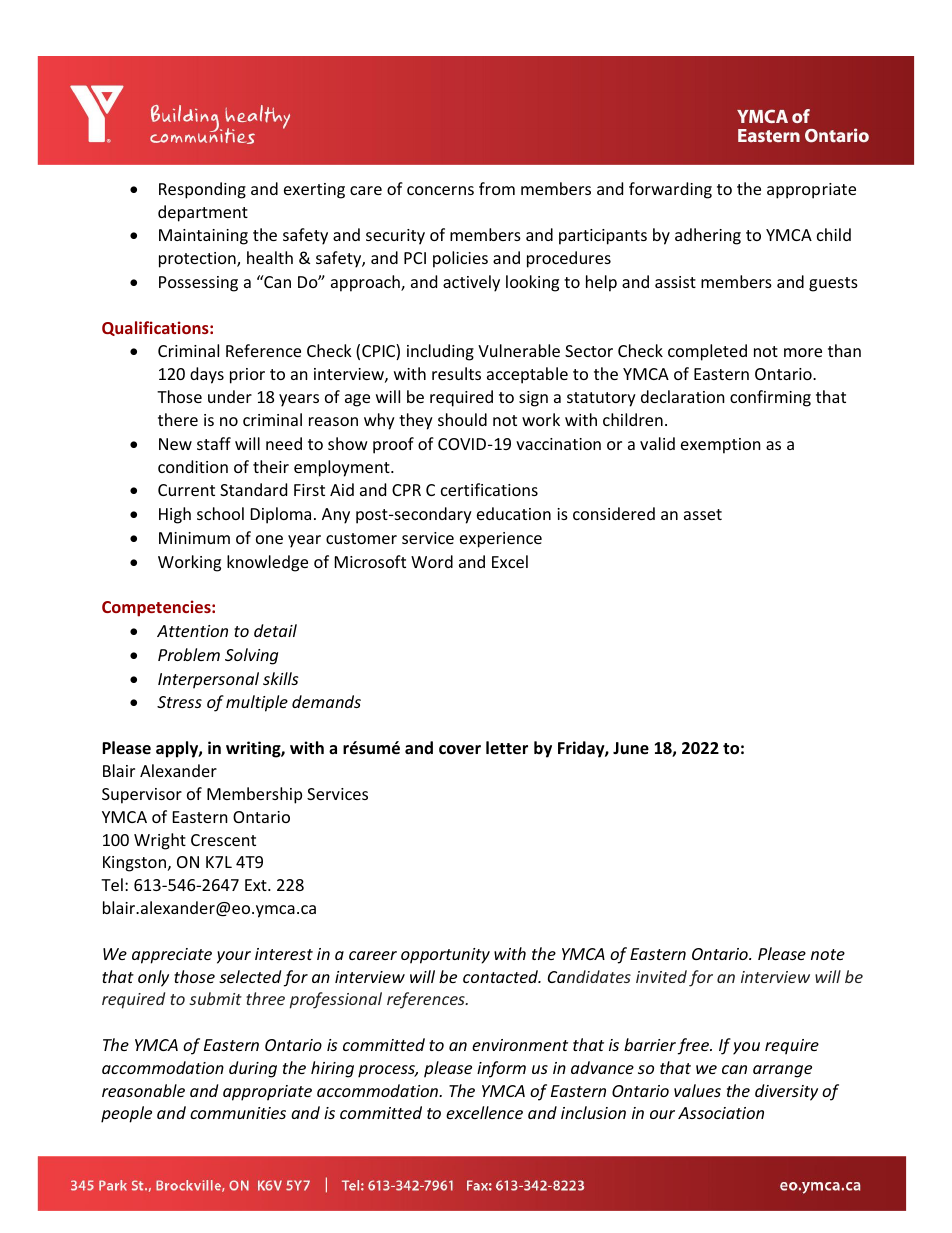  What do you see at coordinates (631, 748) in the page?
I see `June` at bounding box center [631, 748].
